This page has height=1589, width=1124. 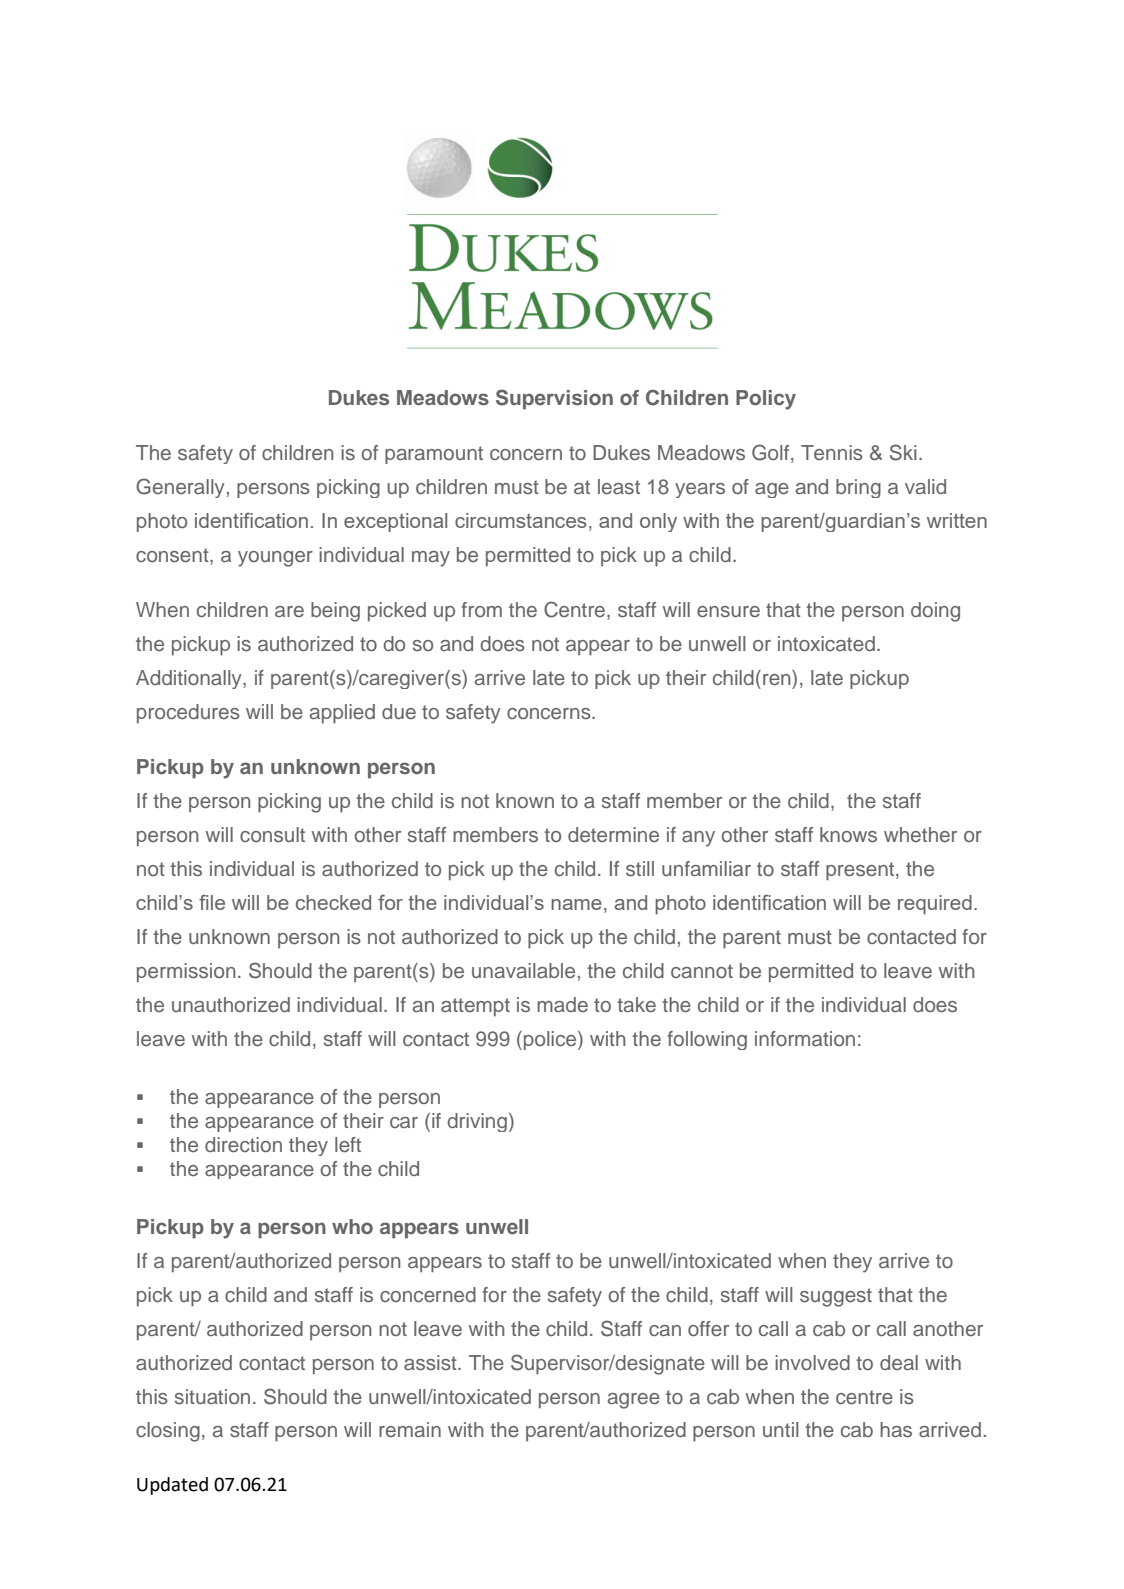 What do you see at coordinates (554, 399) in the page?
I see `Supervision` at bounding box center [554, 399].
